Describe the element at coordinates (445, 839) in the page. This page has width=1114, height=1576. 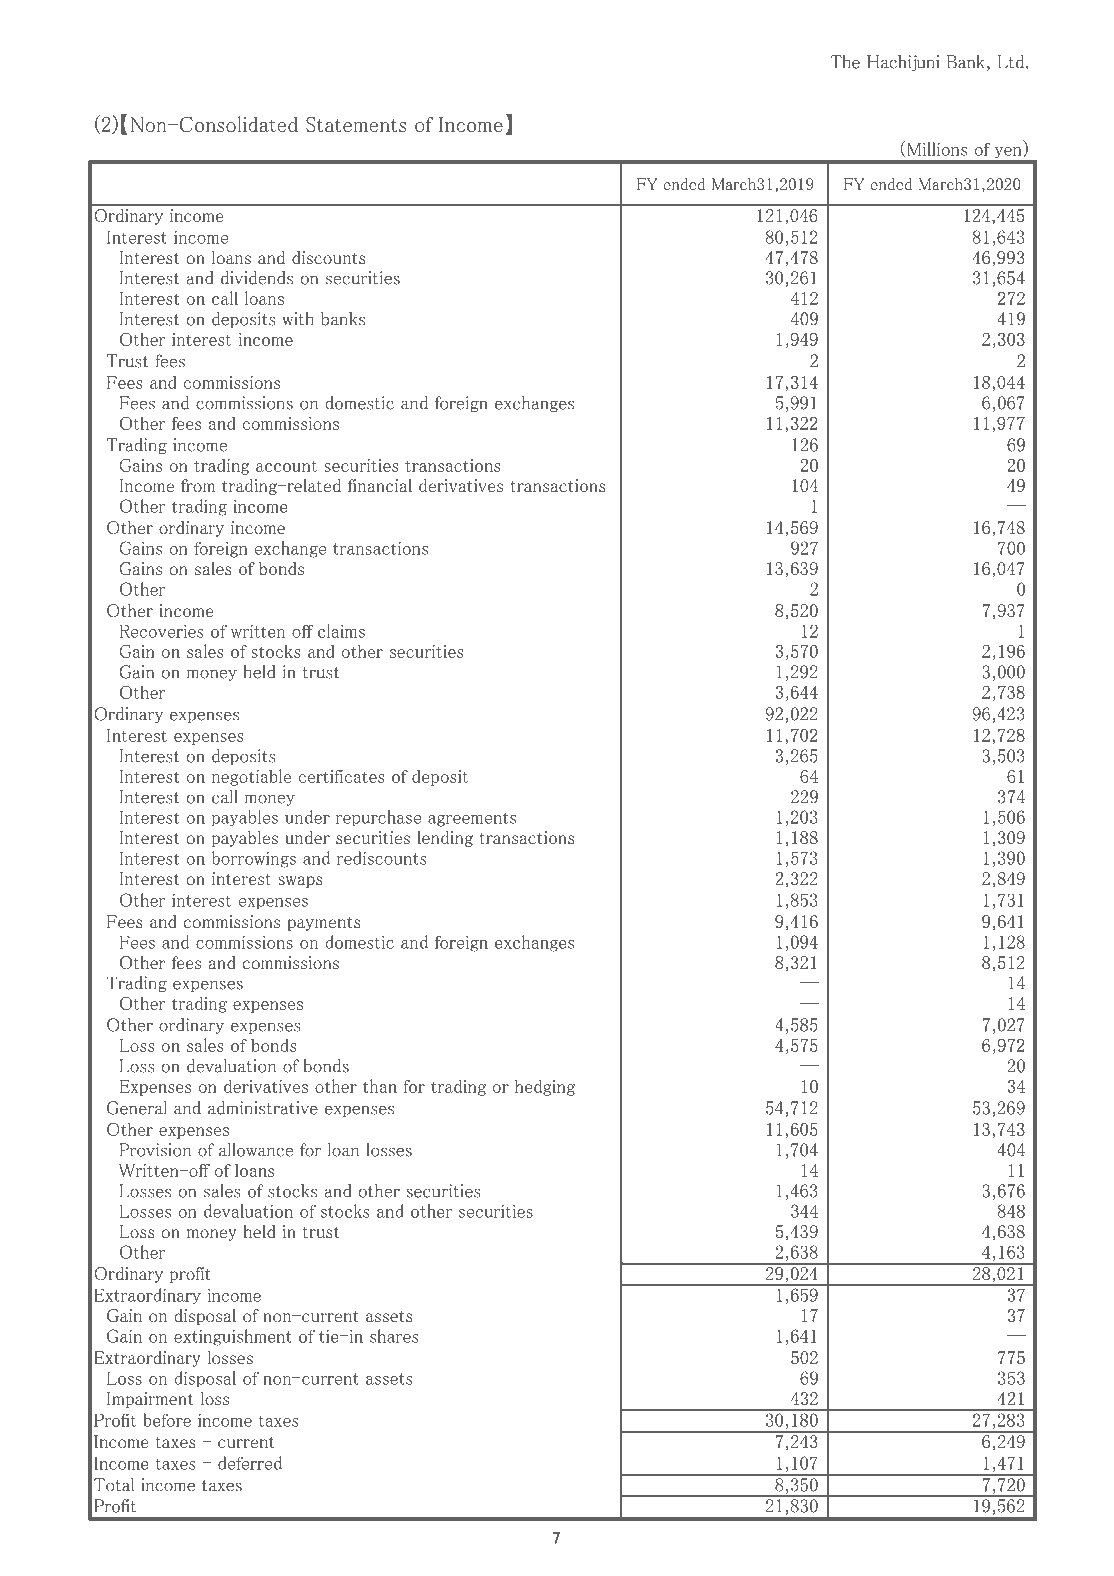
I see `lending` at that location.
